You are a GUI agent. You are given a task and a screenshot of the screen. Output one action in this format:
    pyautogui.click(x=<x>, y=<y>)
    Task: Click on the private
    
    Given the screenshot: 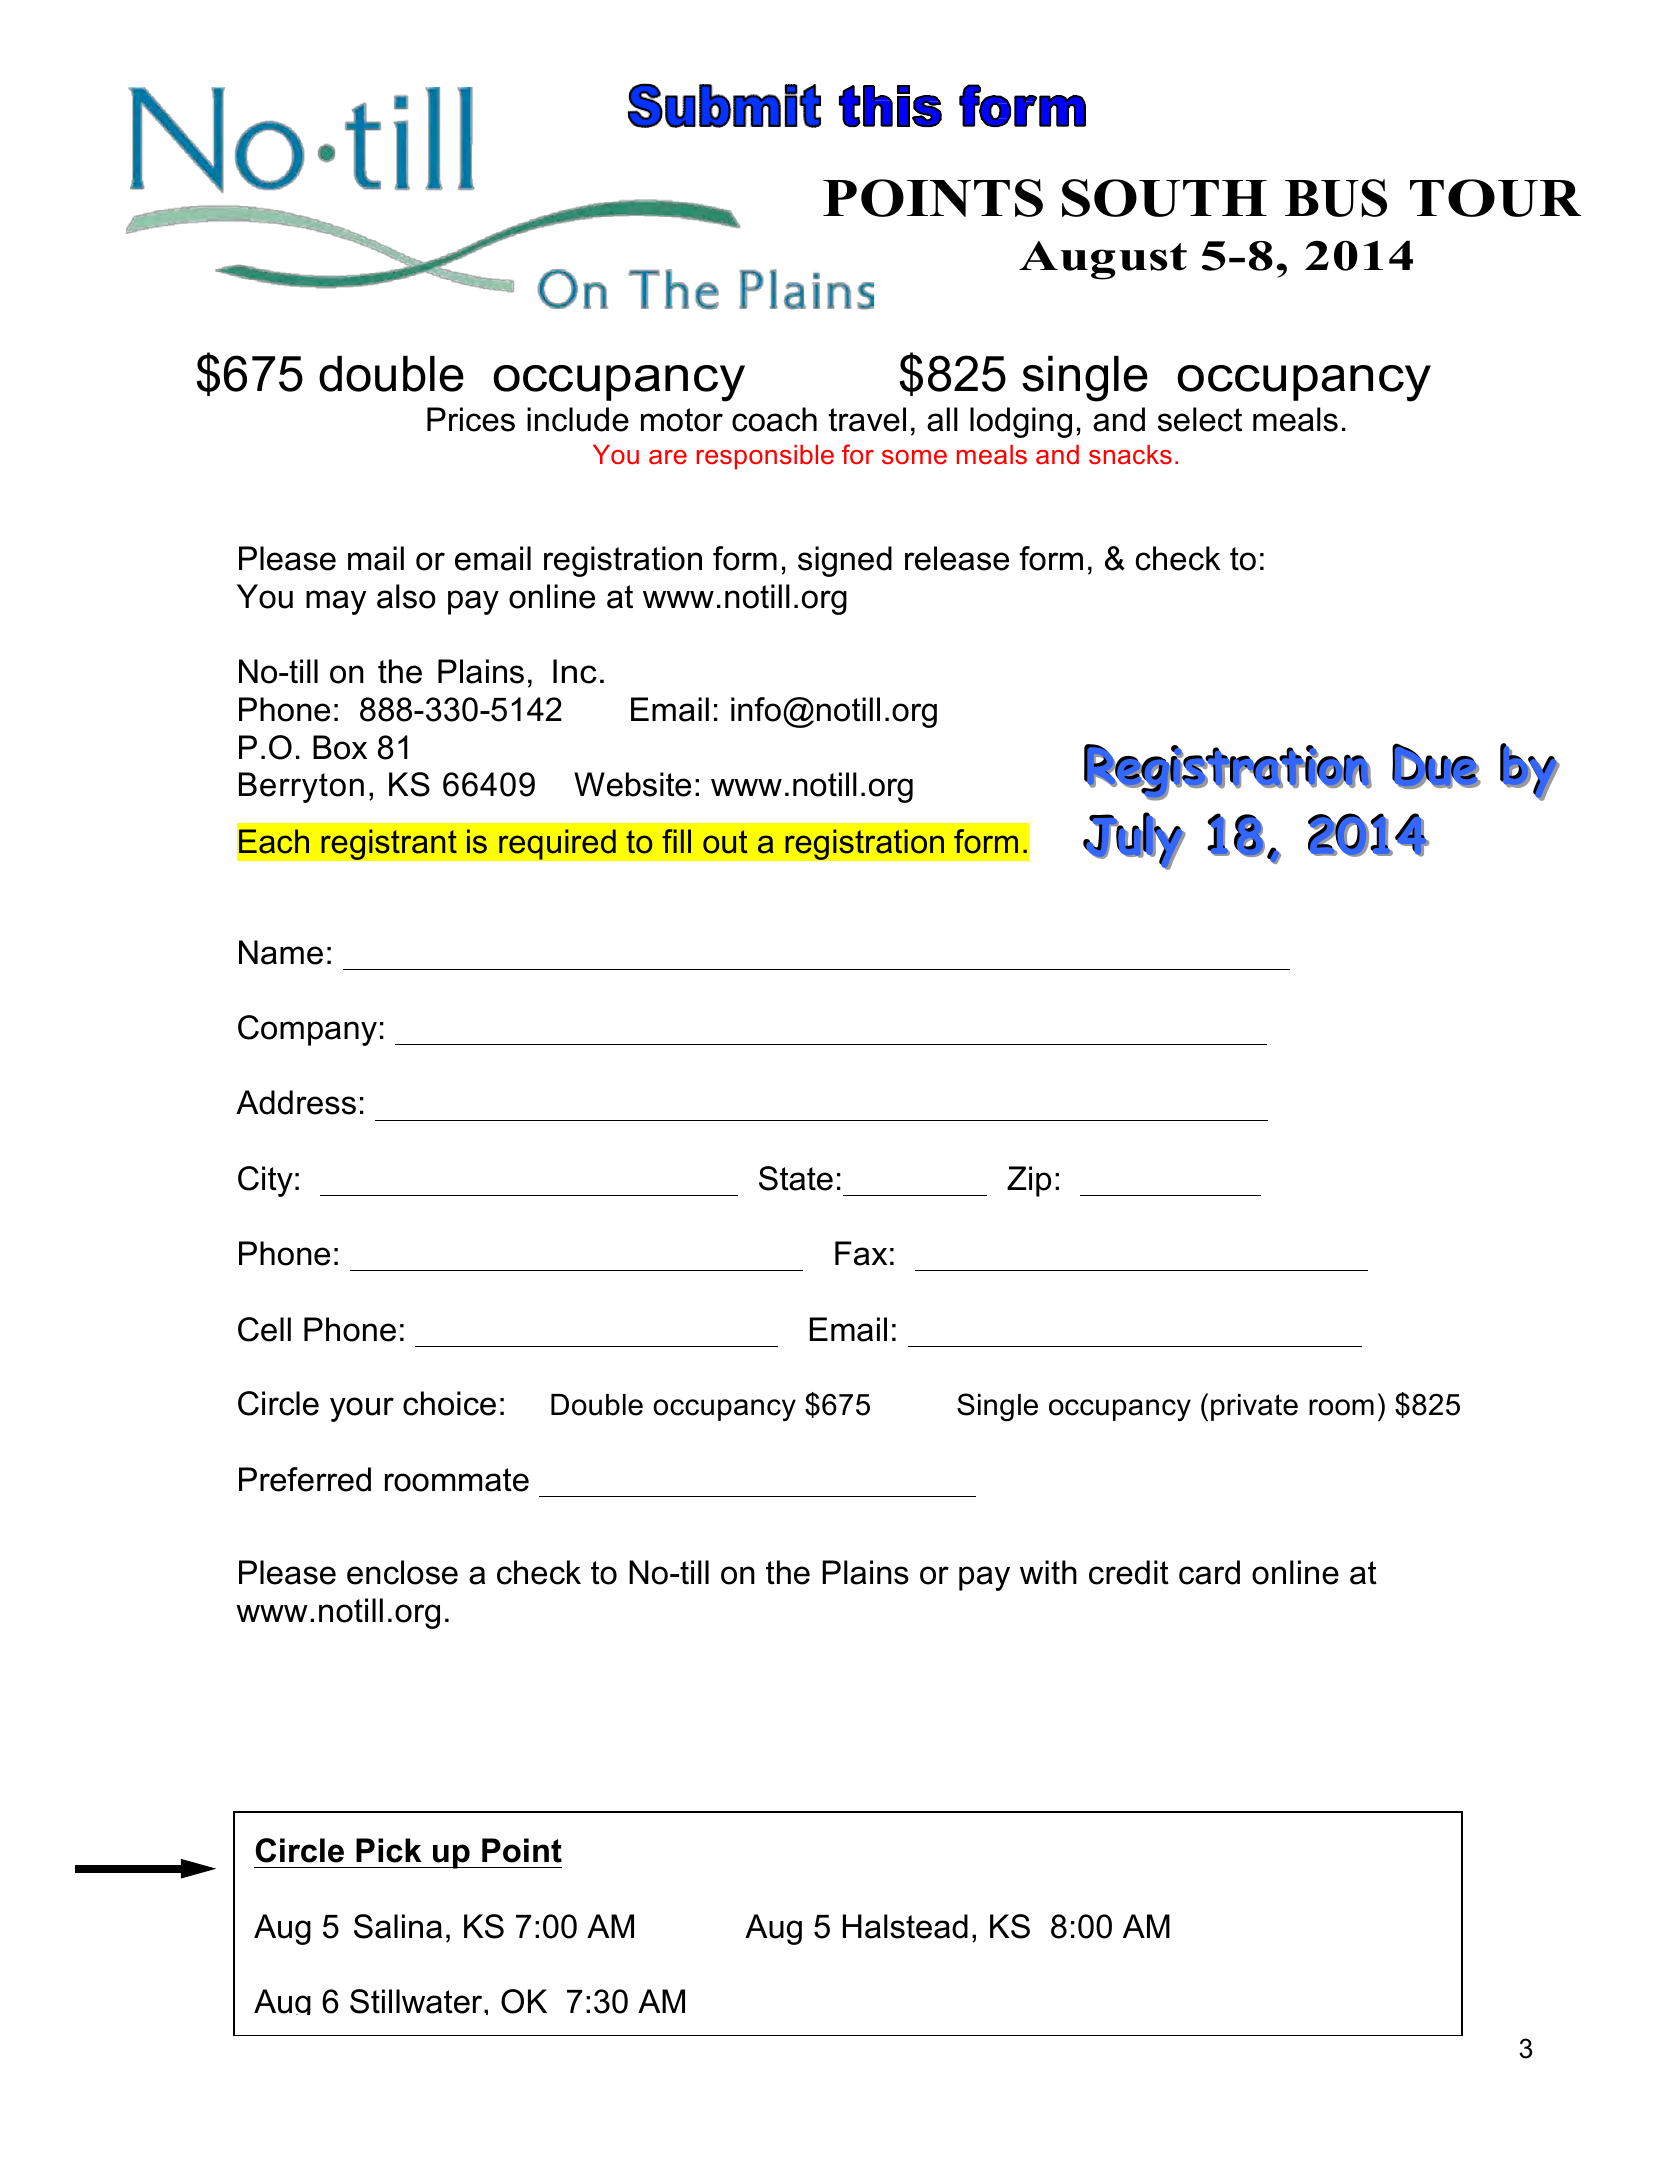 What is the action you would take?
    pyautogui.click(x=1254, y=1407)
